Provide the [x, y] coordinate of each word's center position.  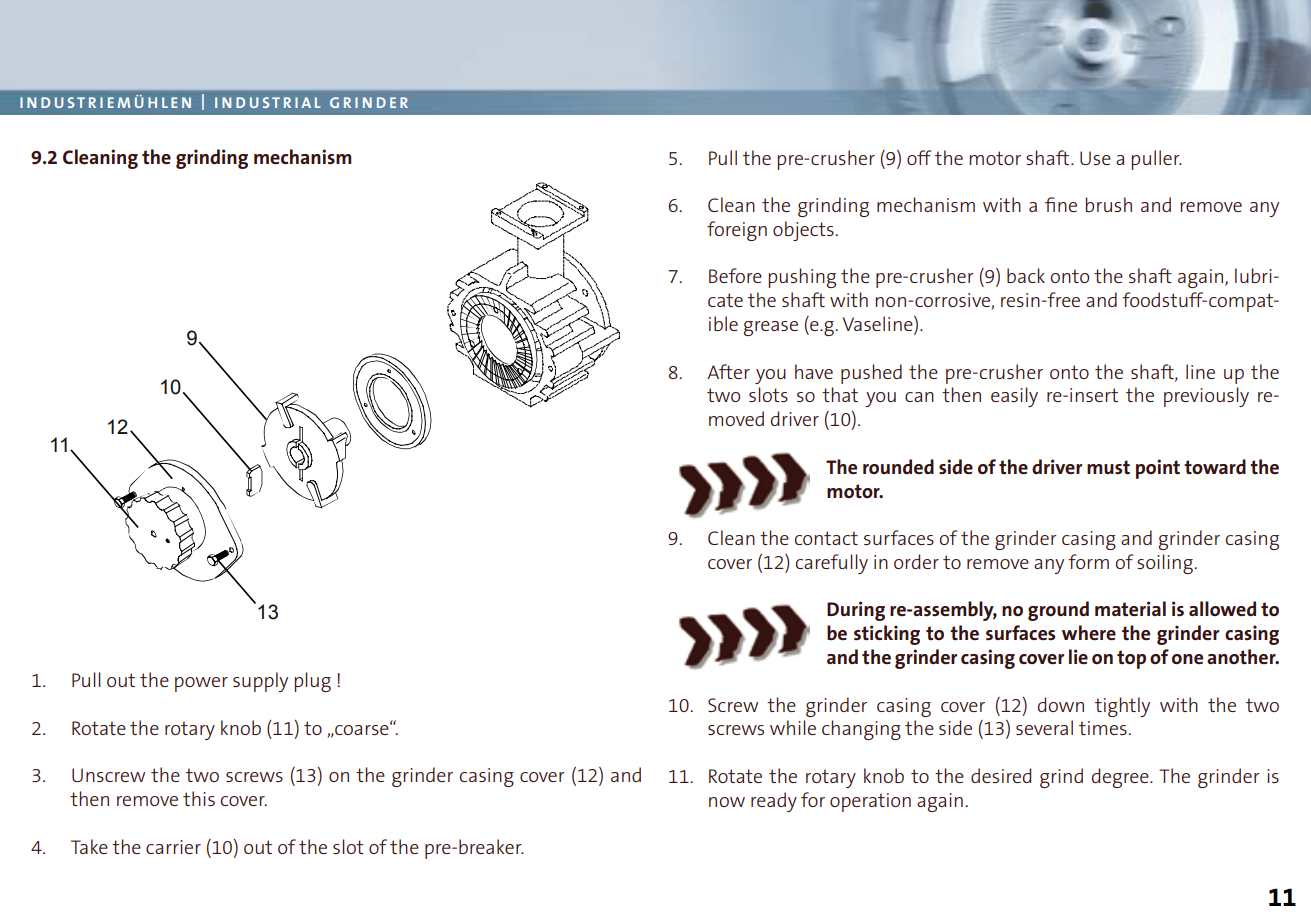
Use [1095, 158]
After [728, 371]
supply [260, 682]
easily [1014, 397]
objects [804, 231]
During [856, 611]
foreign [737, 231]
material [1130, 608]
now [727, 802]
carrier [173, 847]
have [814, 371]
